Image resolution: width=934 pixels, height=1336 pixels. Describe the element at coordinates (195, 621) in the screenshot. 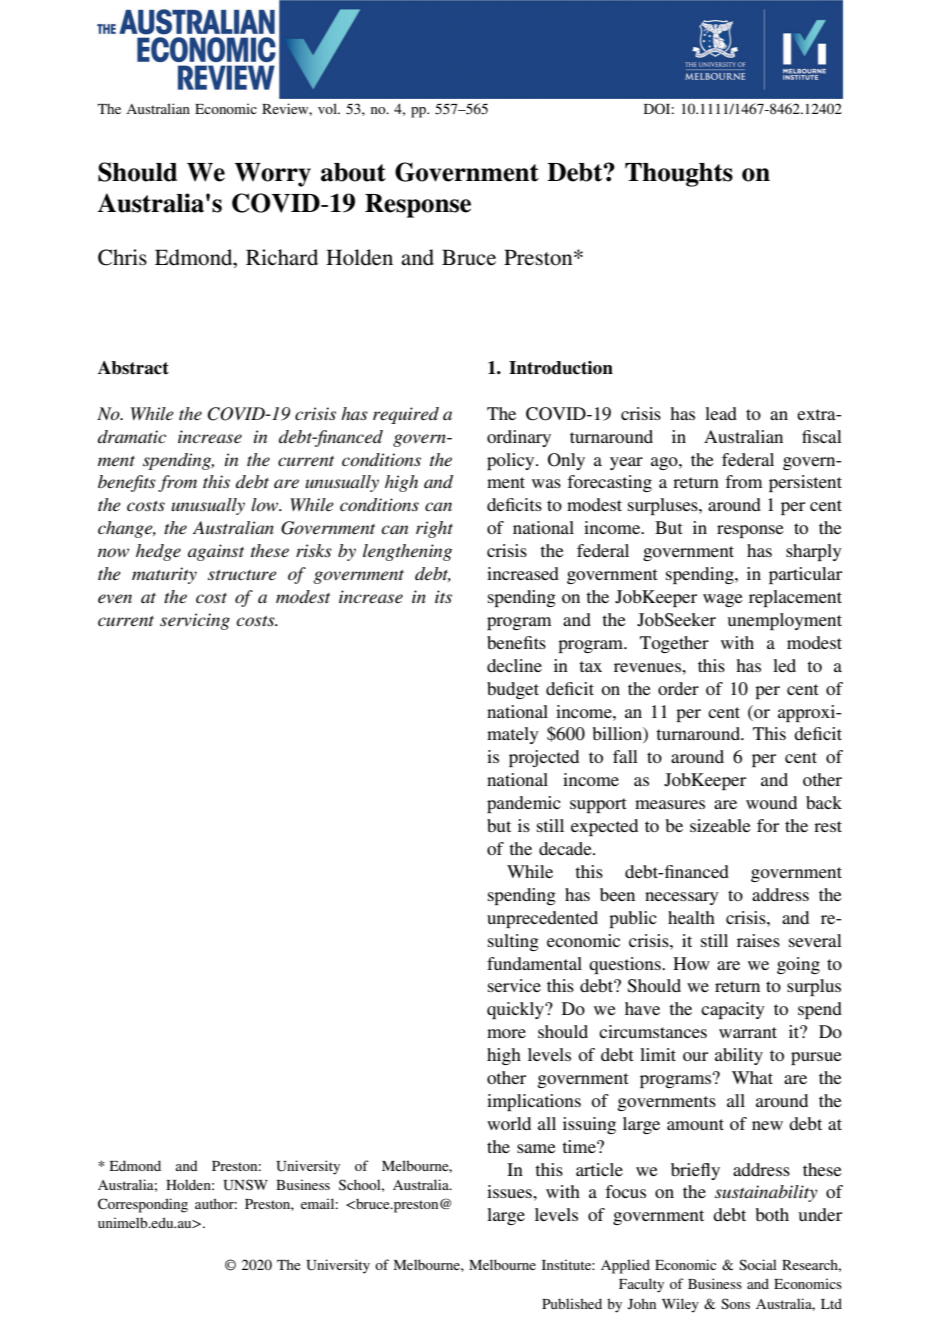

I see `servicing` at that location.
